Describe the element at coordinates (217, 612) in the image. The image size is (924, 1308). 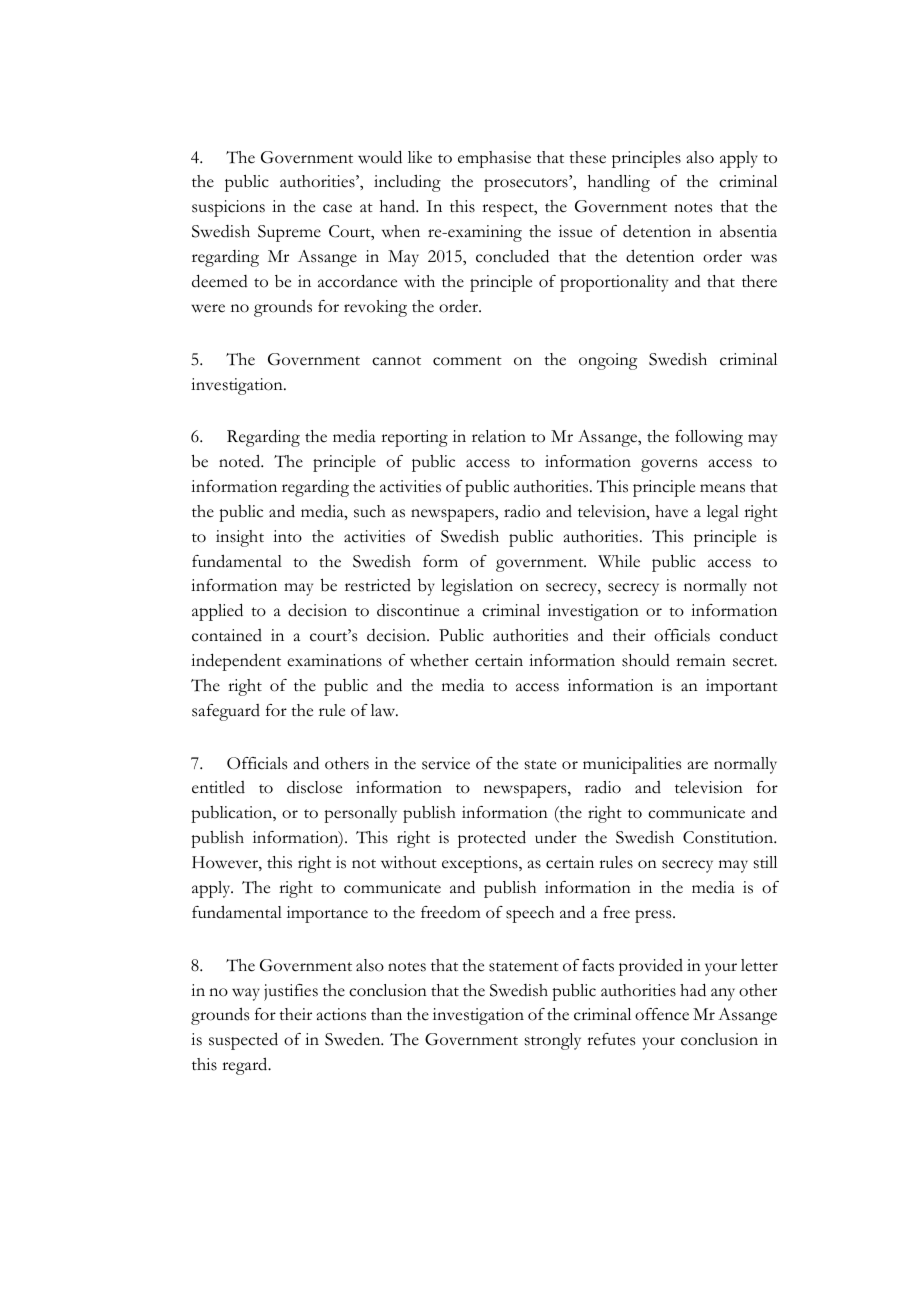
I see `applied` at that location.
